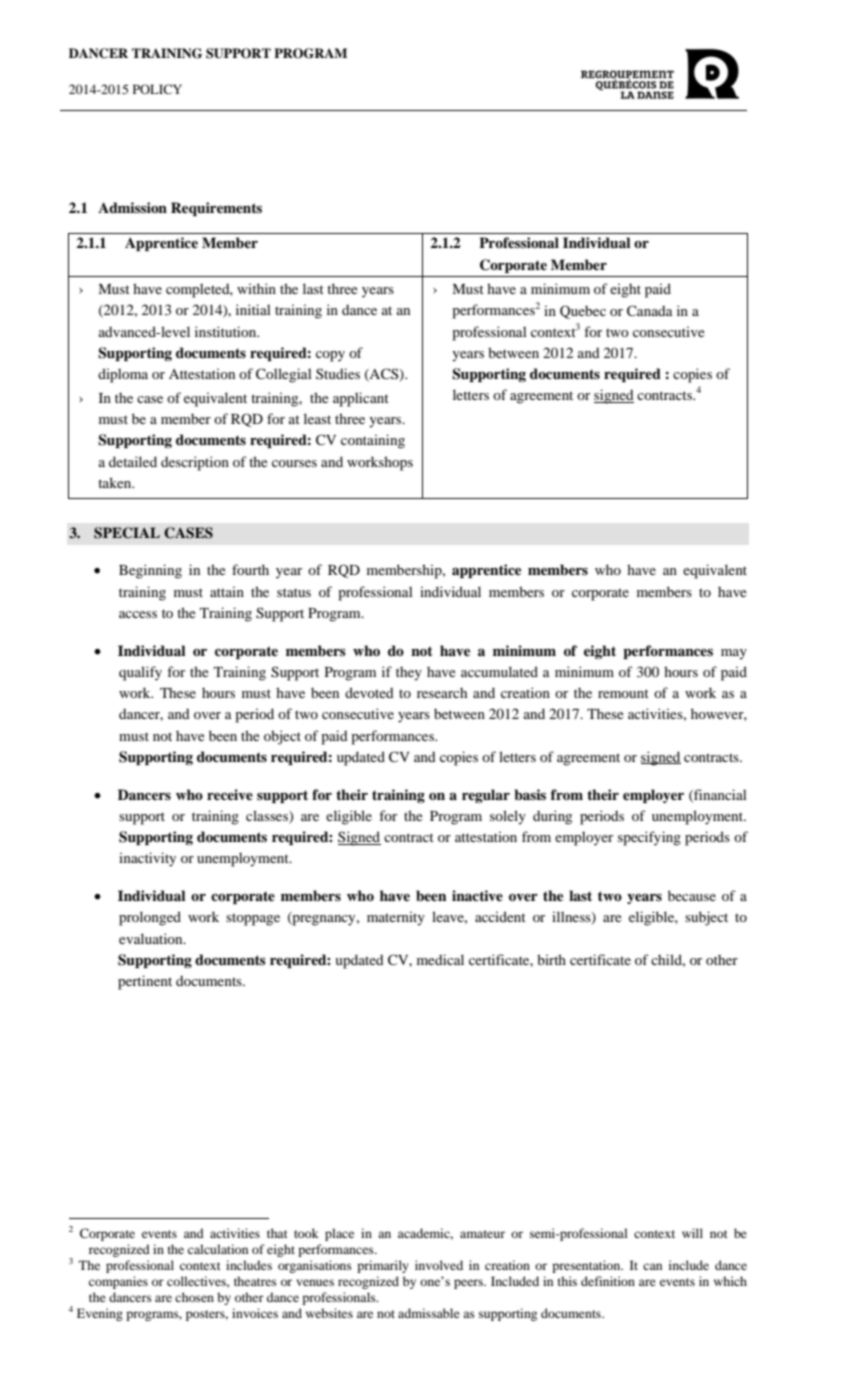  Describe the element at coordinates (140, 673) in the document. I see `qualify` at that location.
